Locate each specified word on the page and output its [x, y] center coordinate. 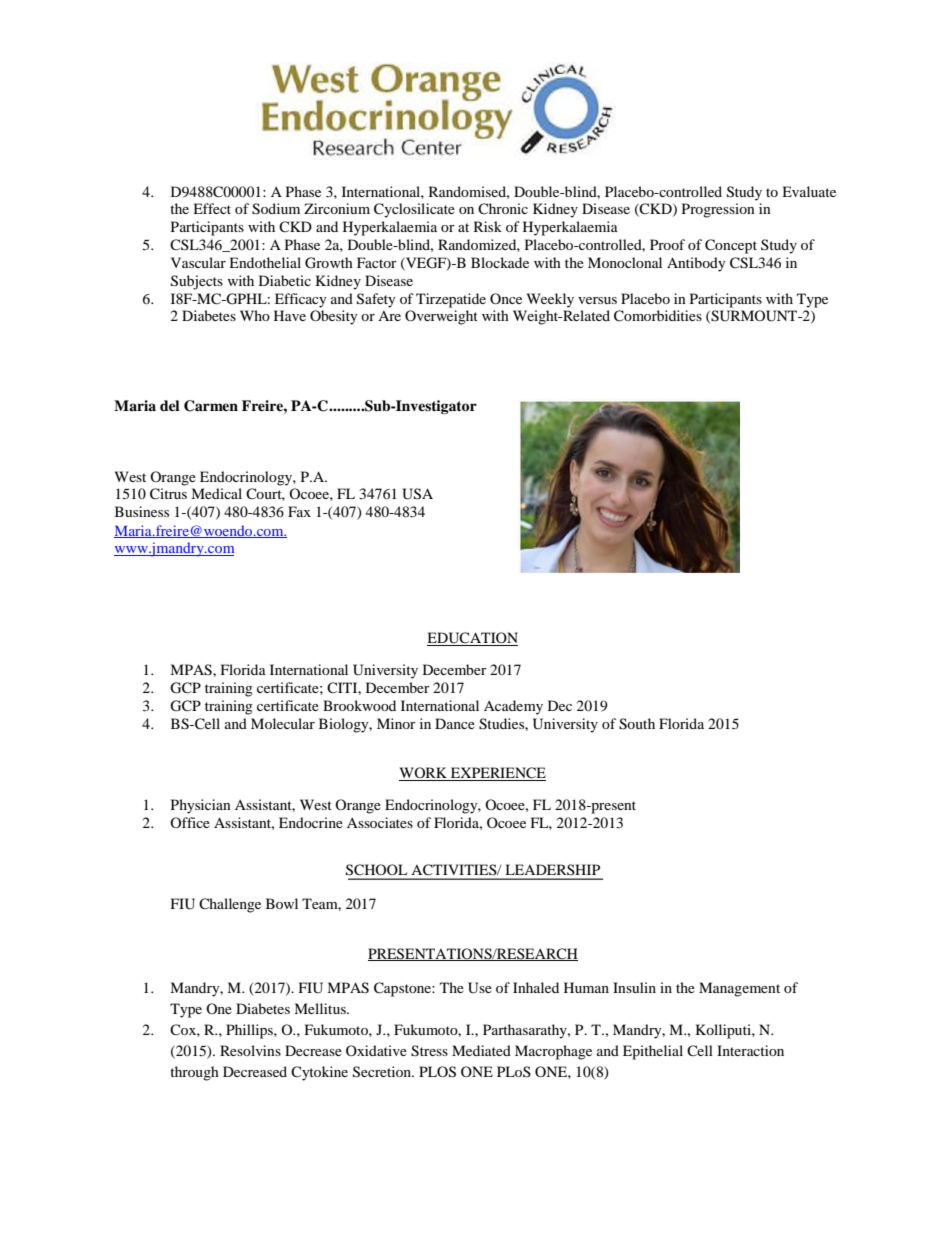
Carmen [211, 406]
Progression [718, 210]
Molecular [283, 723]
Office [190, 822]
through [194, 1073]
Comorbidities [658, 316]
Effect [212, 208]
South [637, 724]
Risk [488, 226]
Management [739, 989]
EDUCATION [472, 639]
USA [417, 494]
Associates [380, 822]
